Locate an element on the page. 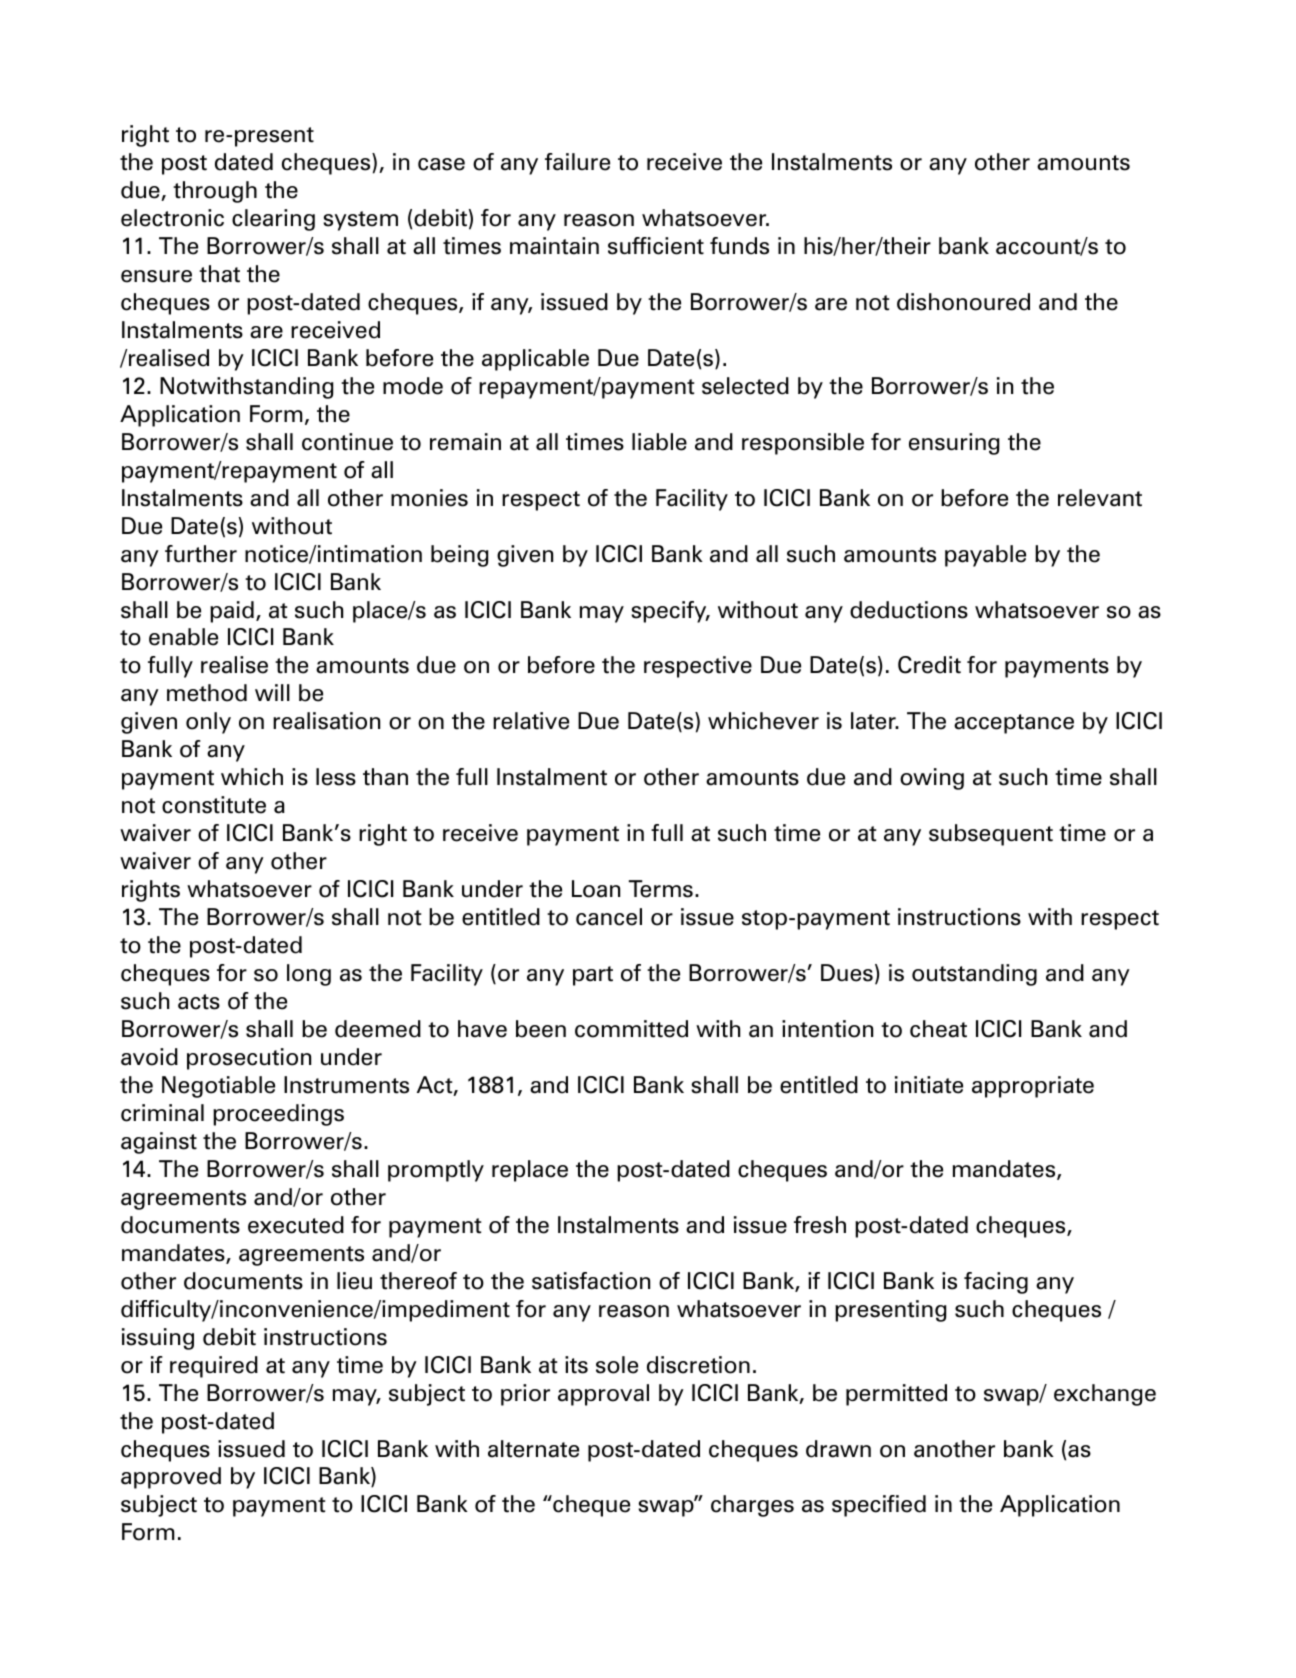 This document has width=1296, height=1678. clearing is located at coordinates (273, 220).
